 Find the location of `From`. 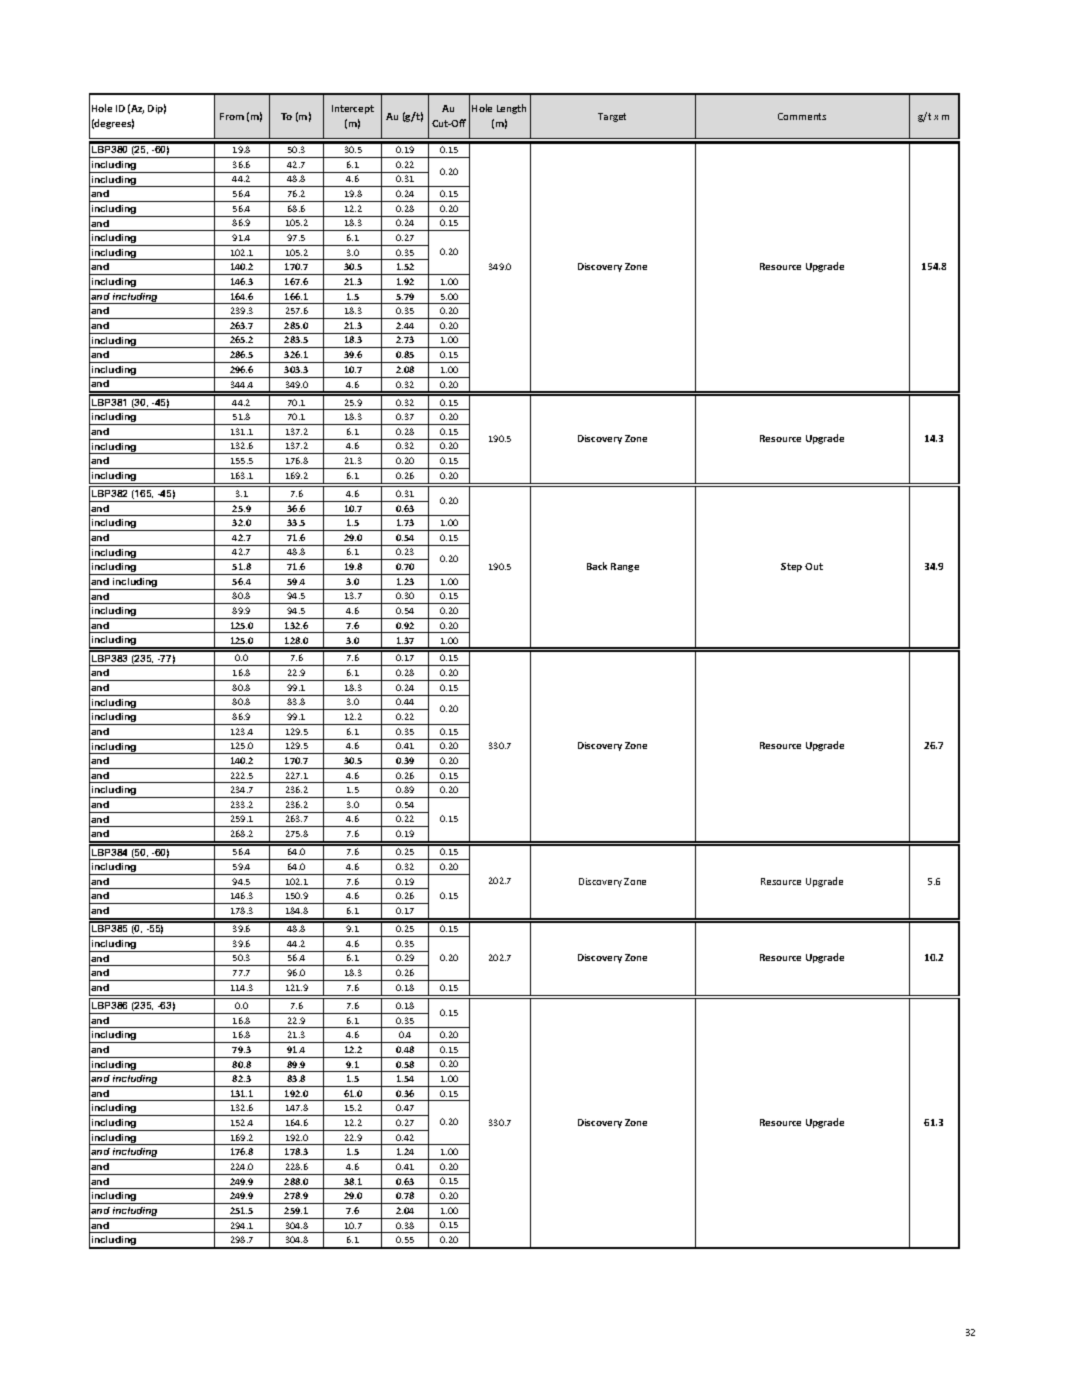

From is located at coordinates (232, 116).
